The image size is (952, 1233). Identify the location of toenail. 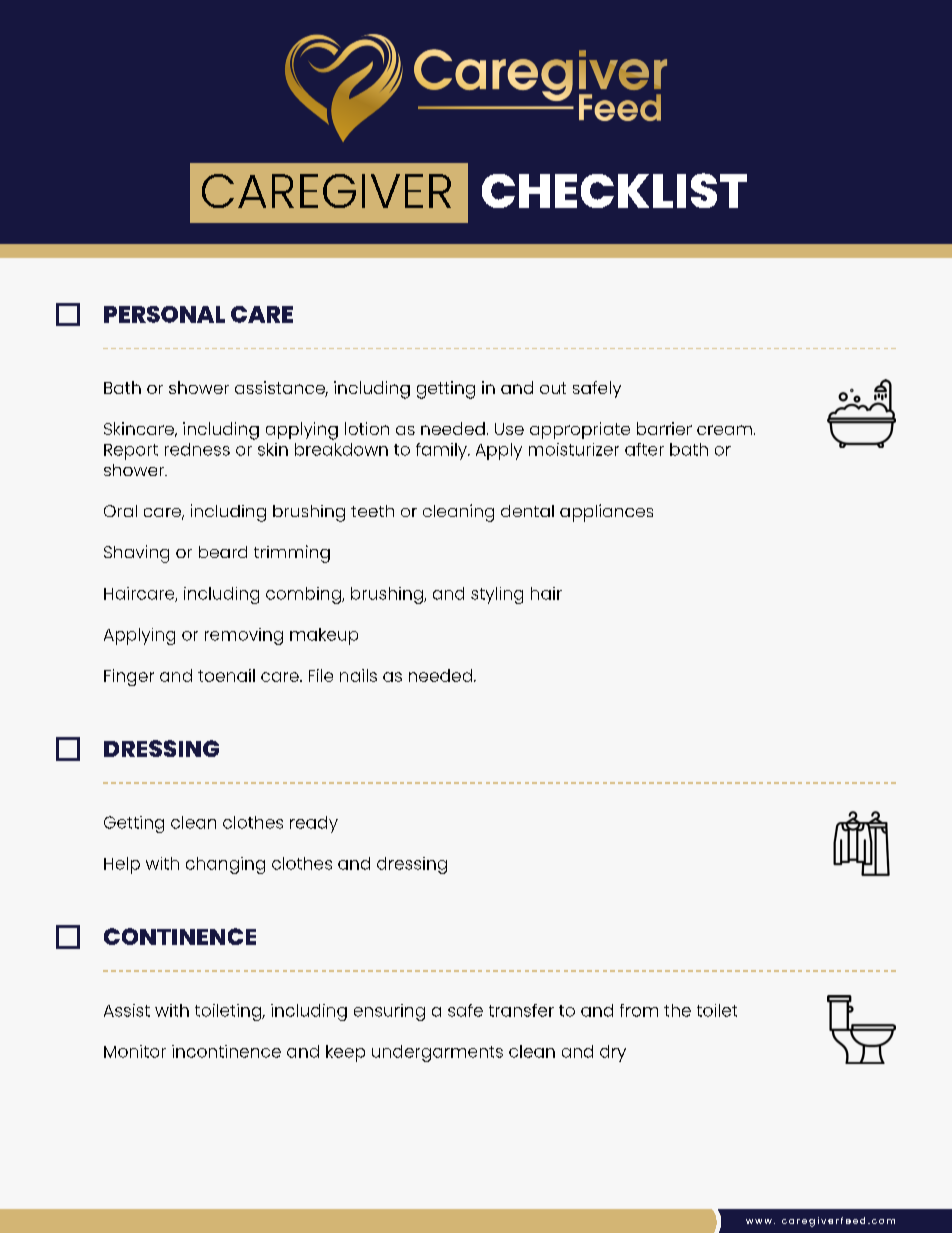
(226, 675).
